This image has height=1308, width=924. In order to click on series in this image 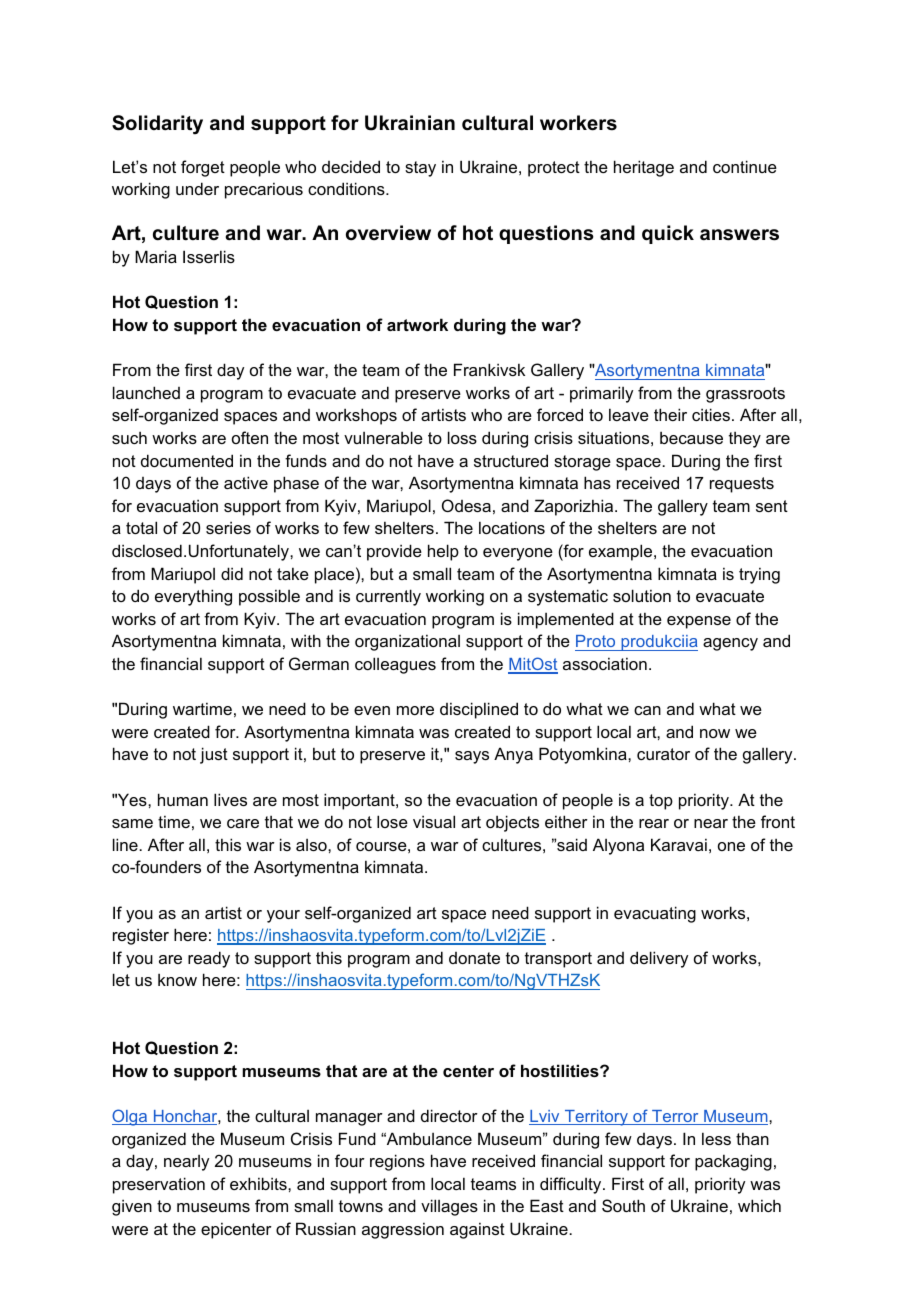, I will do `click(228, 527)`.
